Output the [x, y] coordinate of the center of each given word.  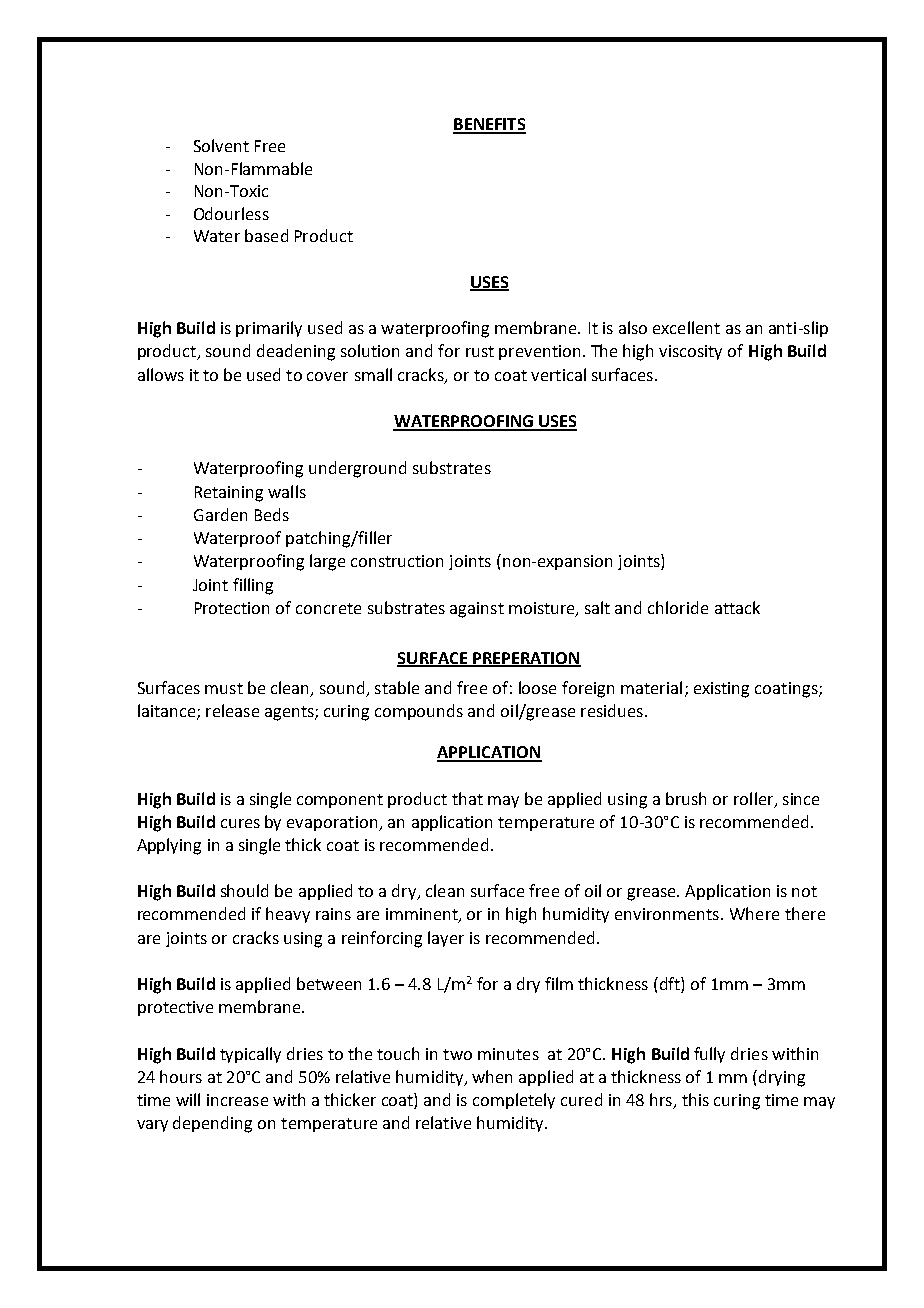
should [244, 890]
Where [754, 913]
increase [237, 1100]
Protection [232, 608]
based [266, 235]
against [477, 610]
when [492, 1076]
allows [161, 374]
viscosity [690, 352]
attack [737, 607]
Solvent [221, 145]
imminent [423, 915]
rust [480, 351]
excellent [686, 327]
